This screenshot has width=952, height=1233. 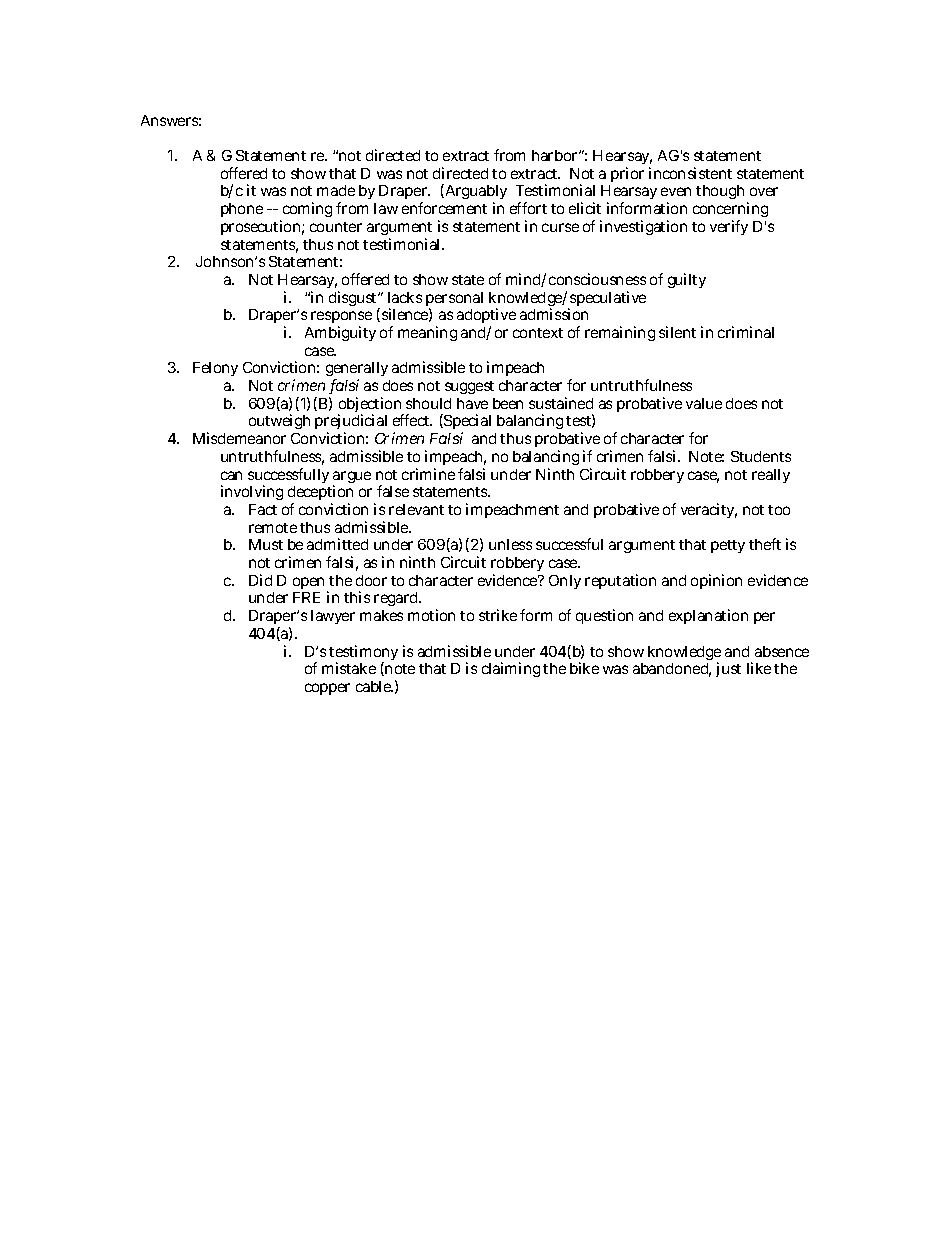 I want to click on claiming, so click(x=511, y=669).
